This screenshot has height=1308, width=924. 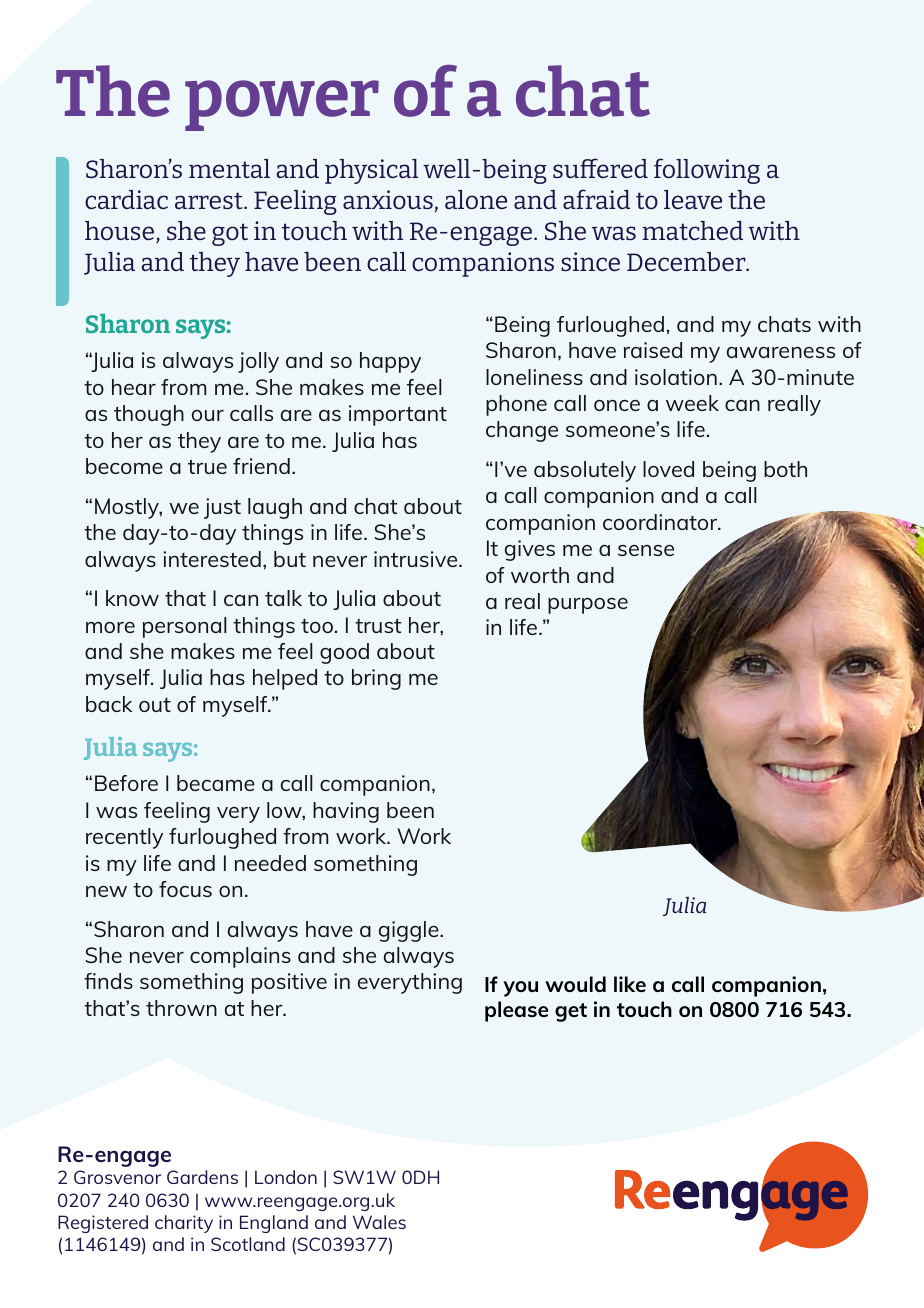 What do you see at coordinates (692, 403) in the screenshot?
I see `week` at bounding box center [692, 403].
